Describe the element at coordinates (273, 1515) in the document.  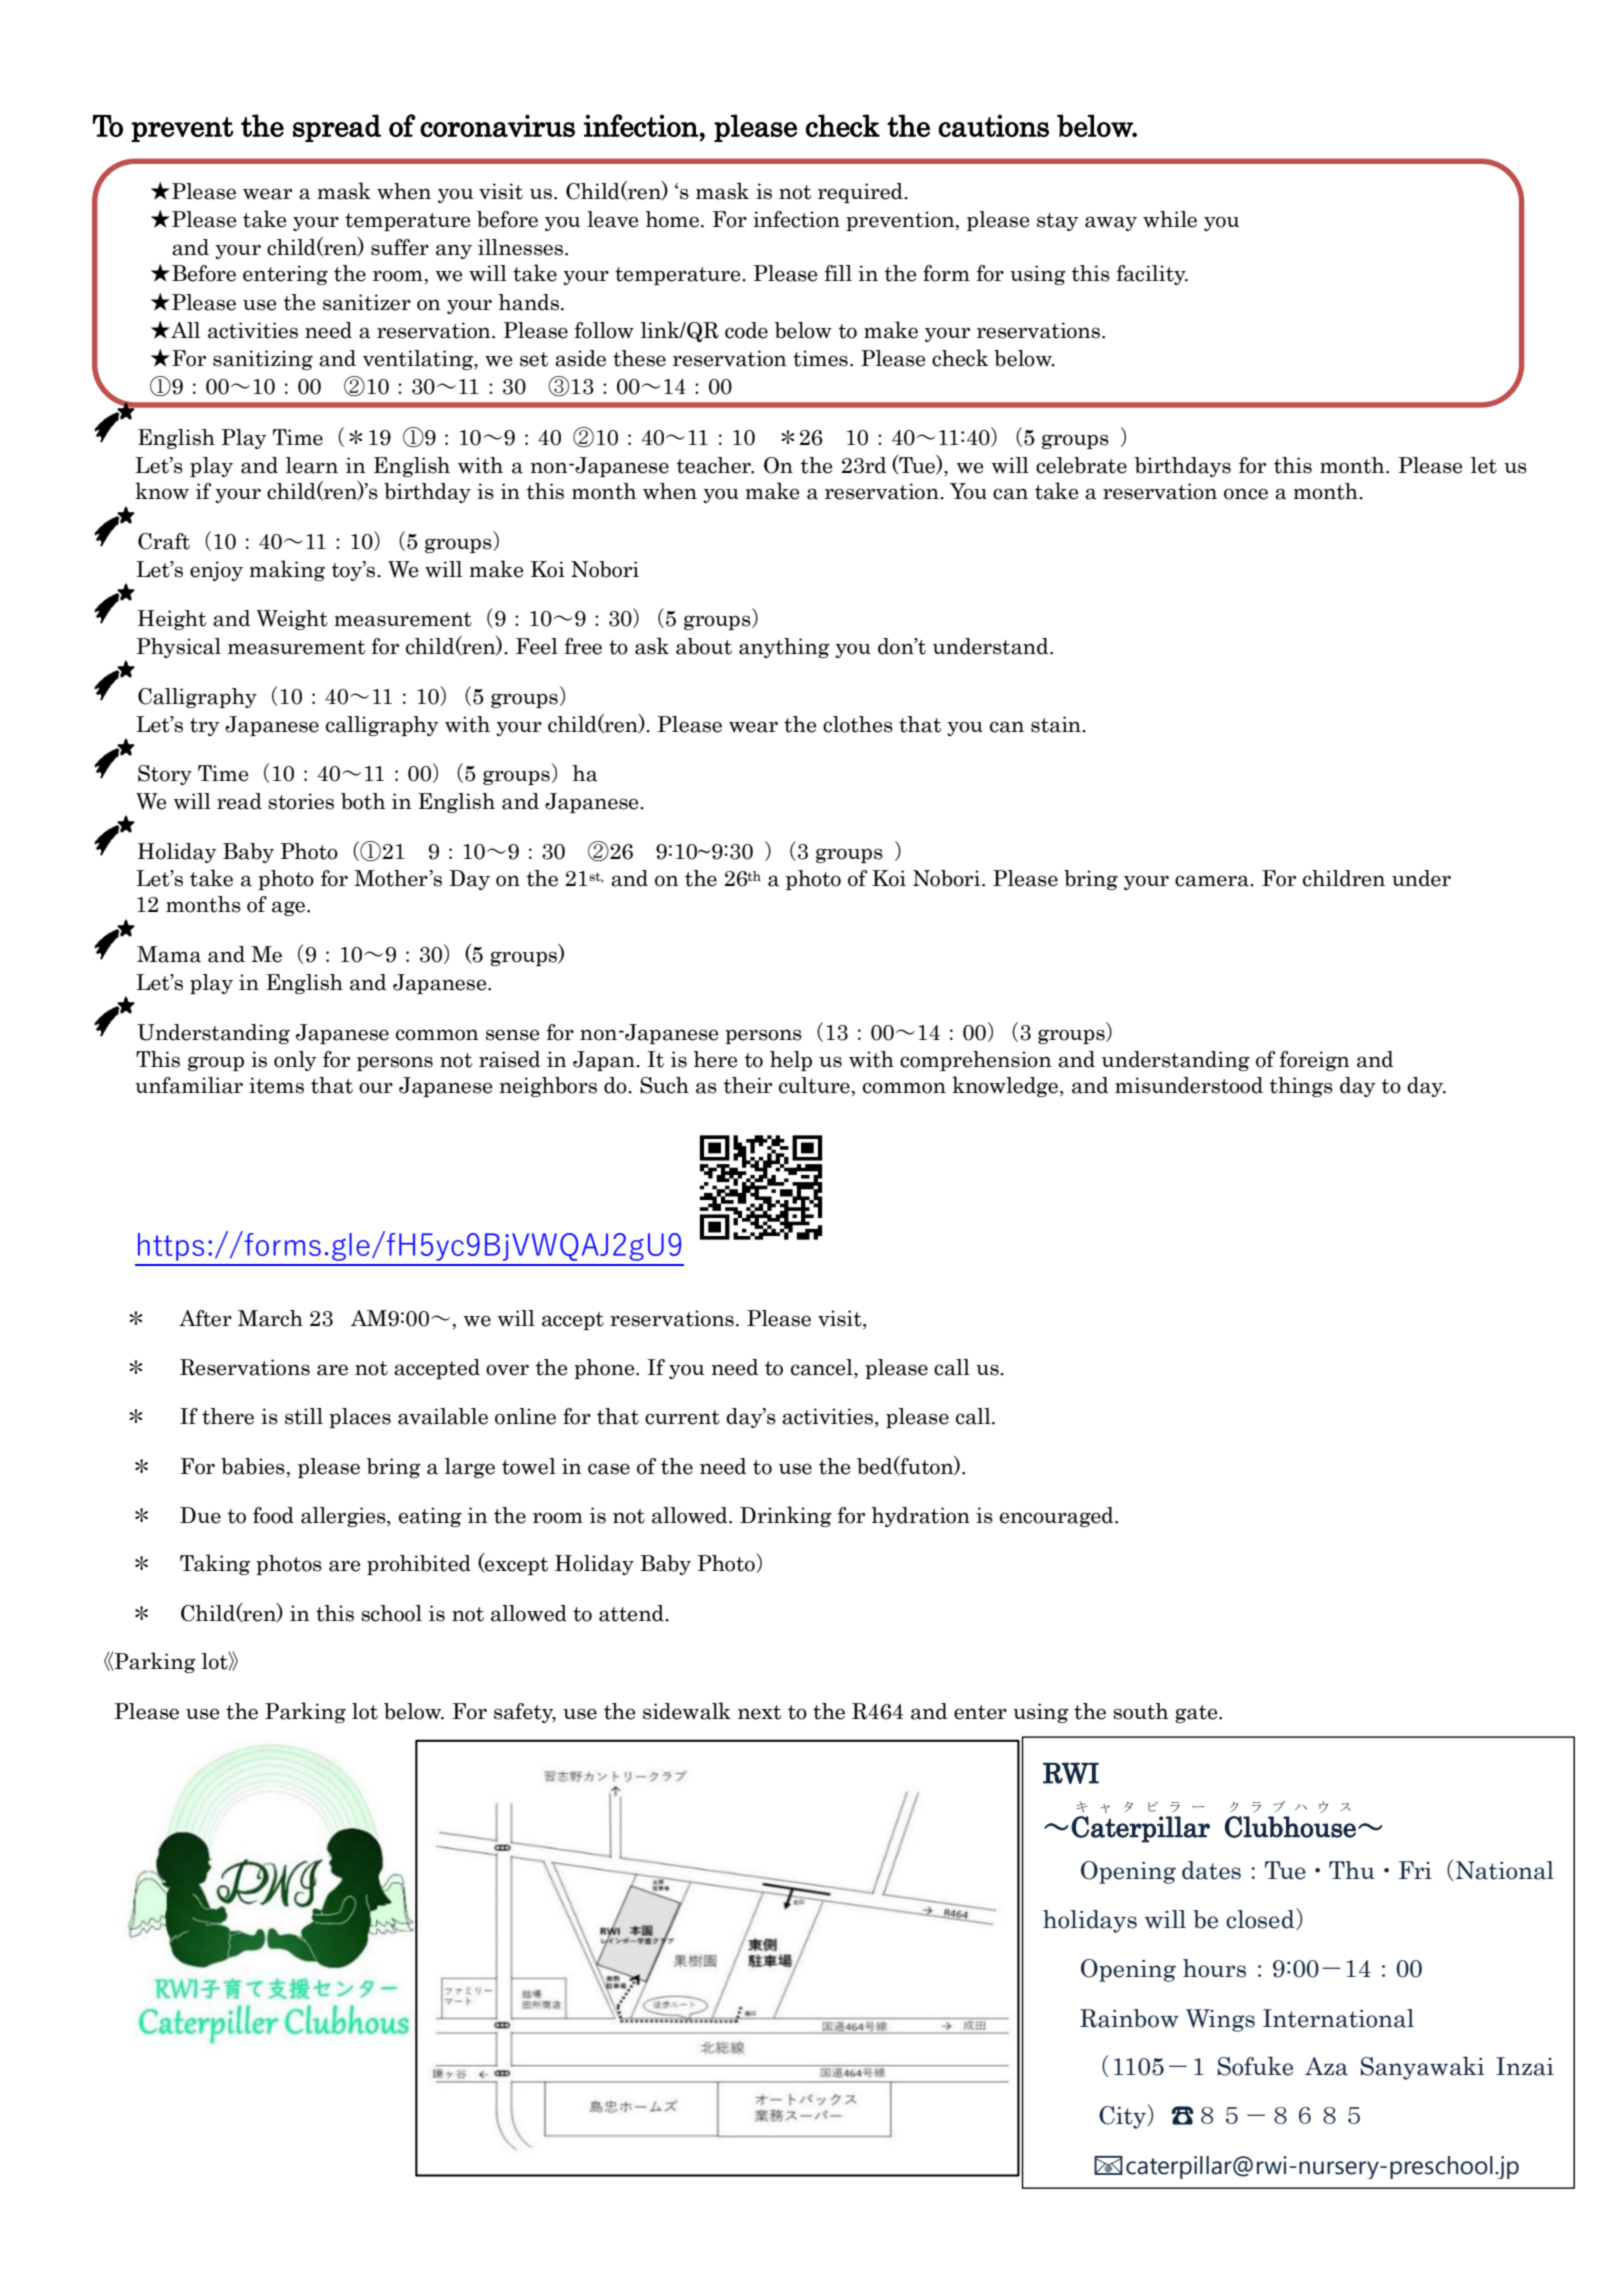
I see `food` at that location.
